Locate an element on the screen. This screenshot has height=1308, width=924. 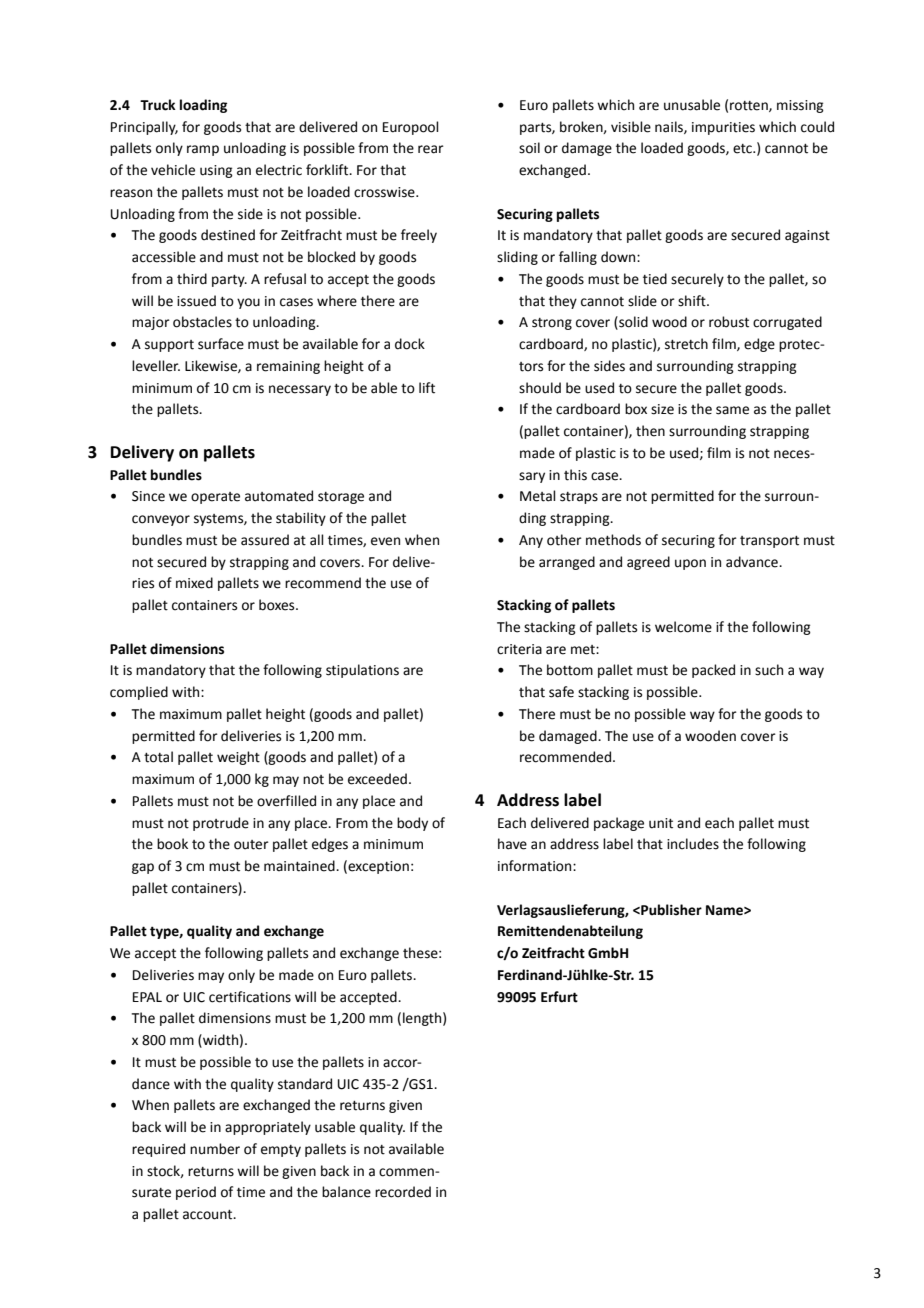
protrude is located at coordinates (221, 824).
